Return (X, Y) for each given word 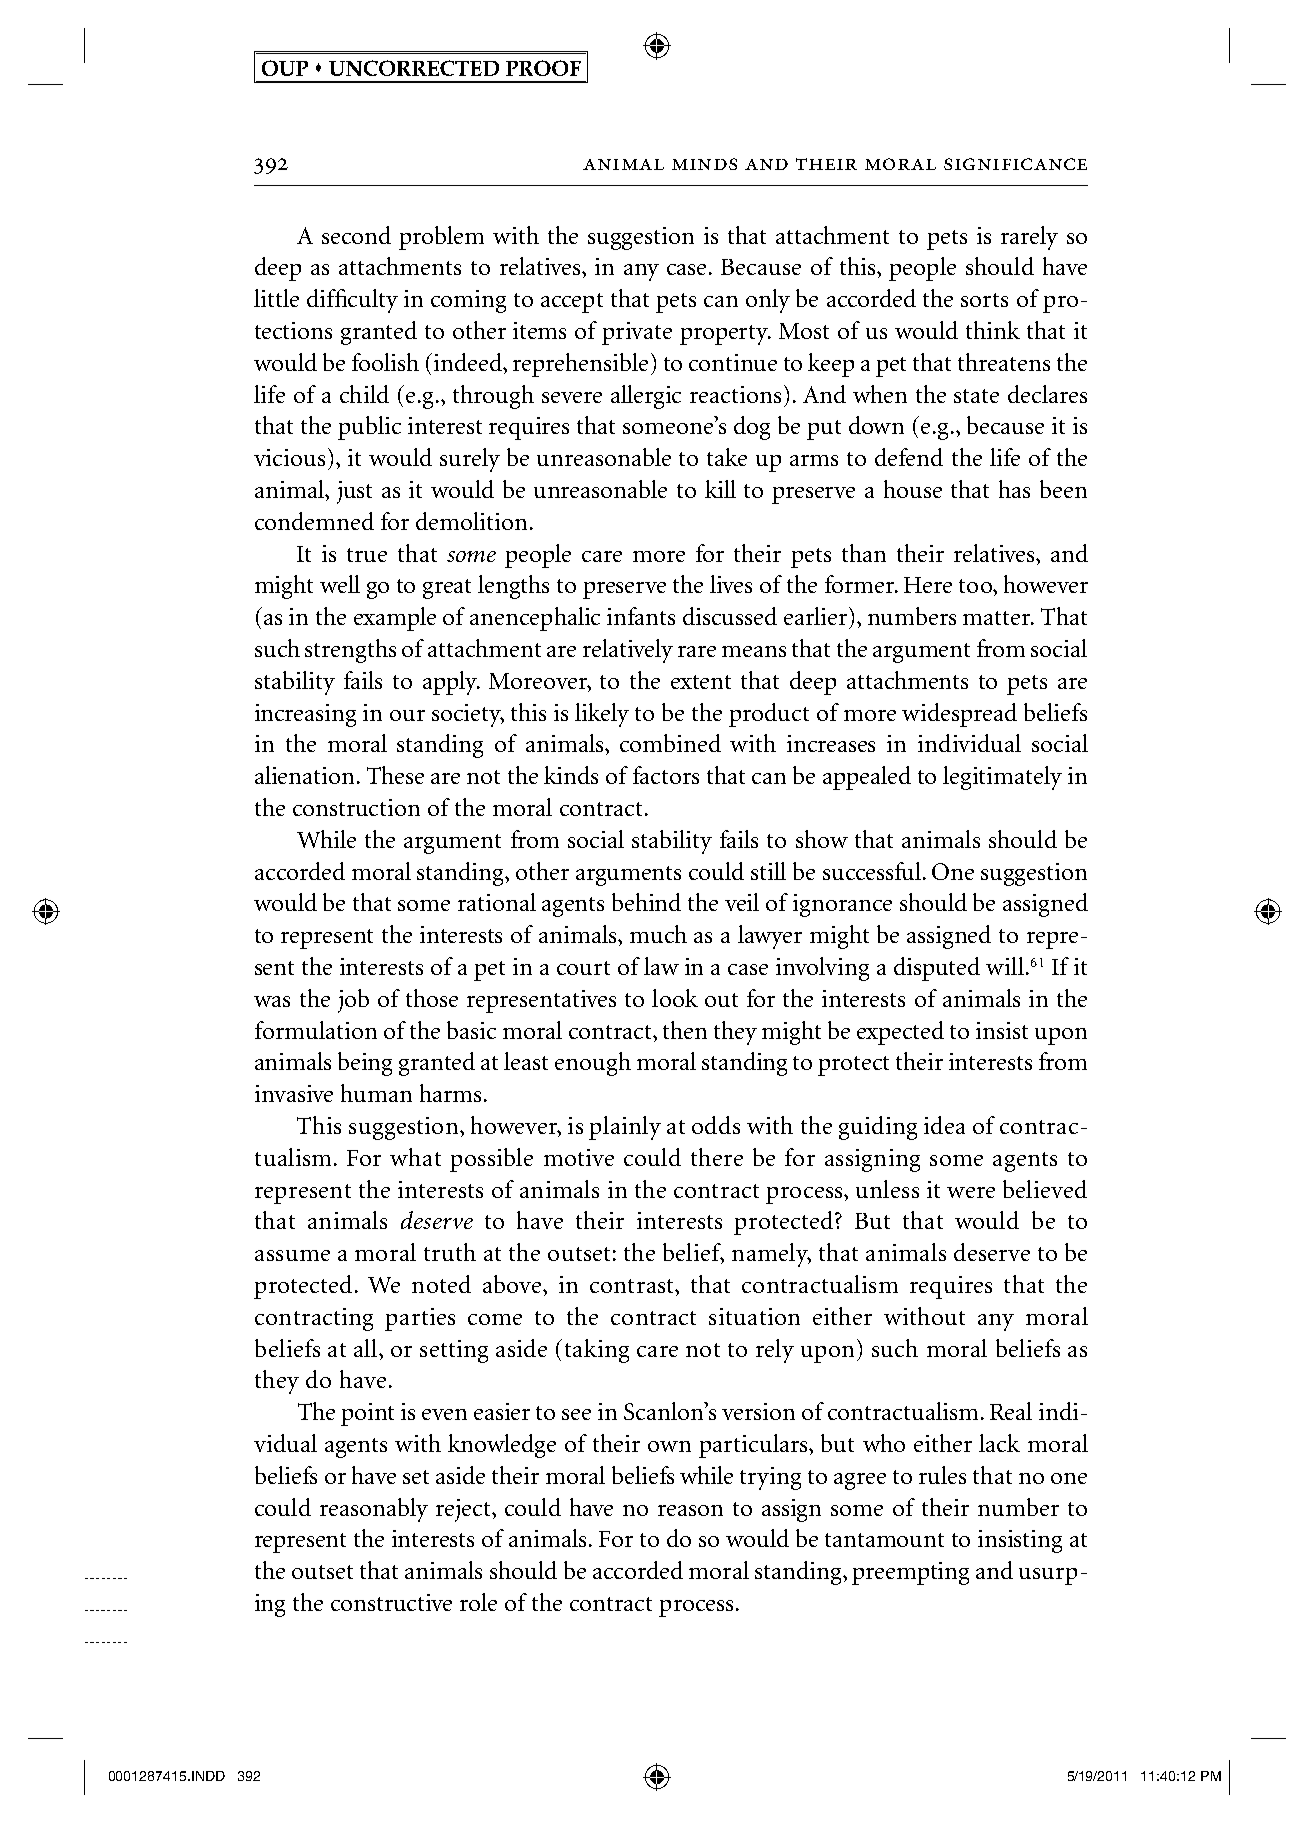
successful (873, 871)
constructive (391, 1602)
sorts (984, 300)
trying (770, 1478)
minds (704, 164)
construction (356, 807)
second (356, 235)
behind (646, 902)
